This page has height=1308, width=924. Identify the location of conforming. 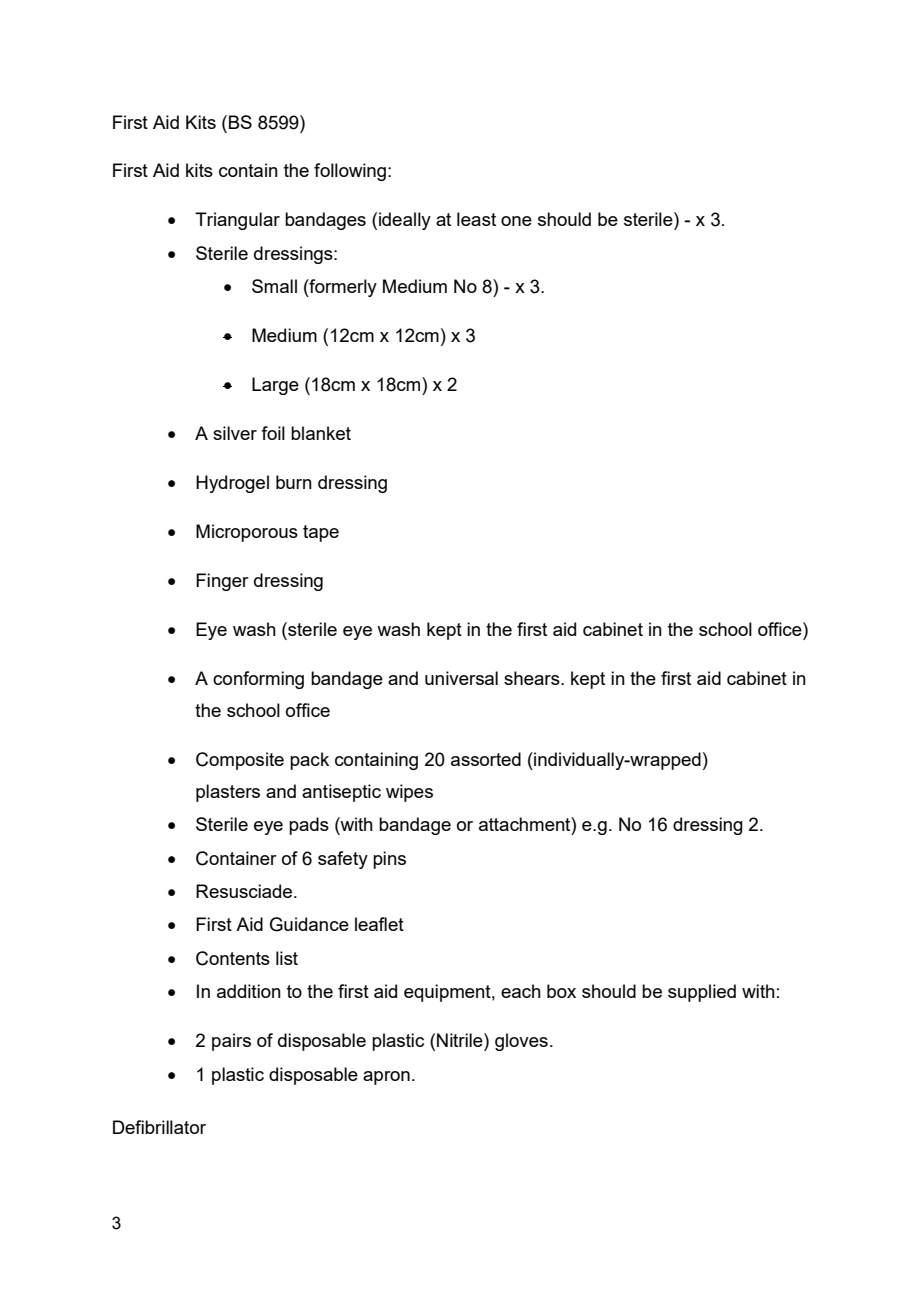
(258, 680).
